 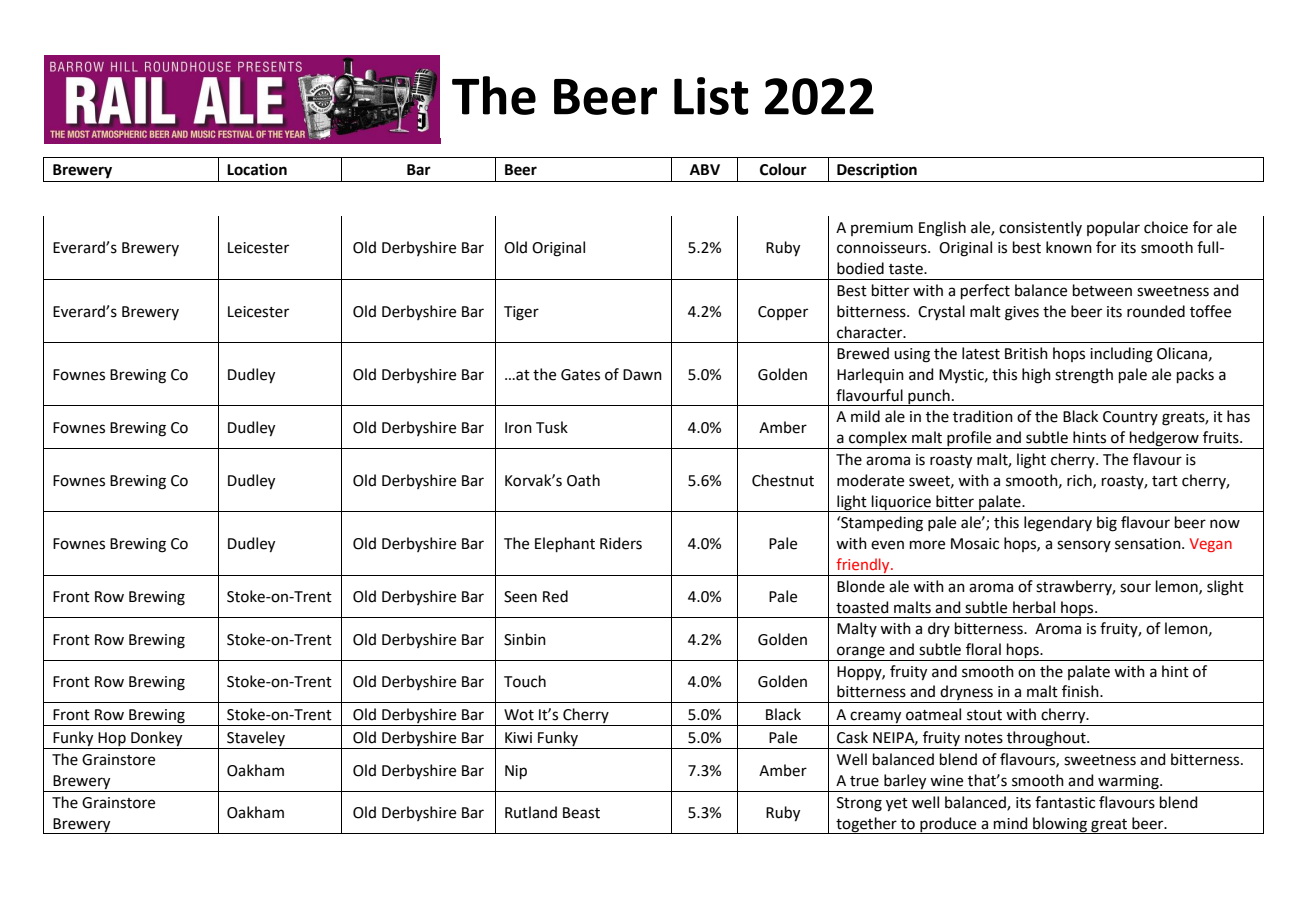 I want to click on Description, so click(x=877, y=171).
